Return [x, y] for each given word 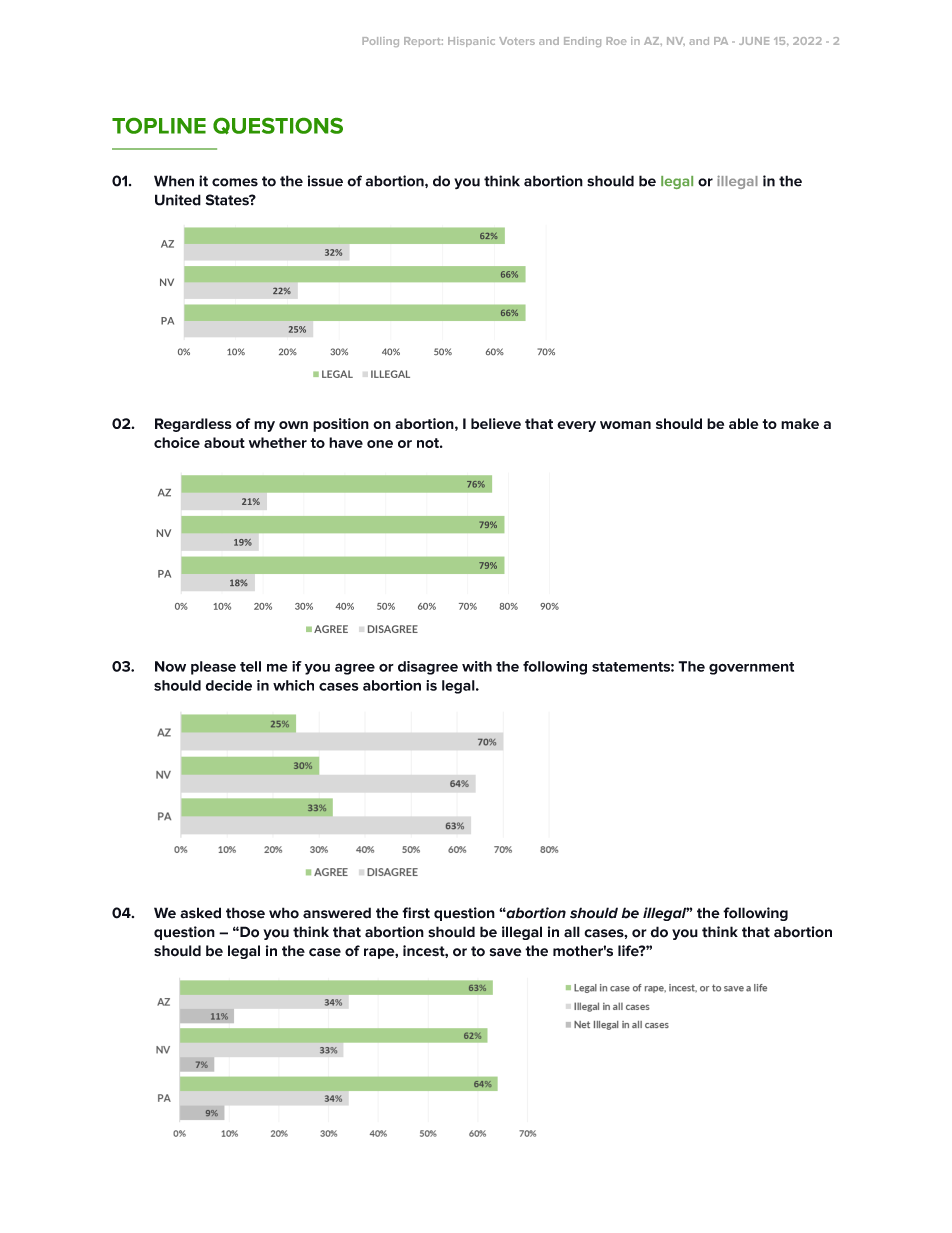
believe [496, 423]
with [477, 666]
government [751, 668]
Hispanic [471, 42]
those [245, 913]
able [743, 423]
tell [250, 666]
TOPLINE [159, 126]
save [505, 952]
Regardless [193, 425]
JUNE [754, 41]
